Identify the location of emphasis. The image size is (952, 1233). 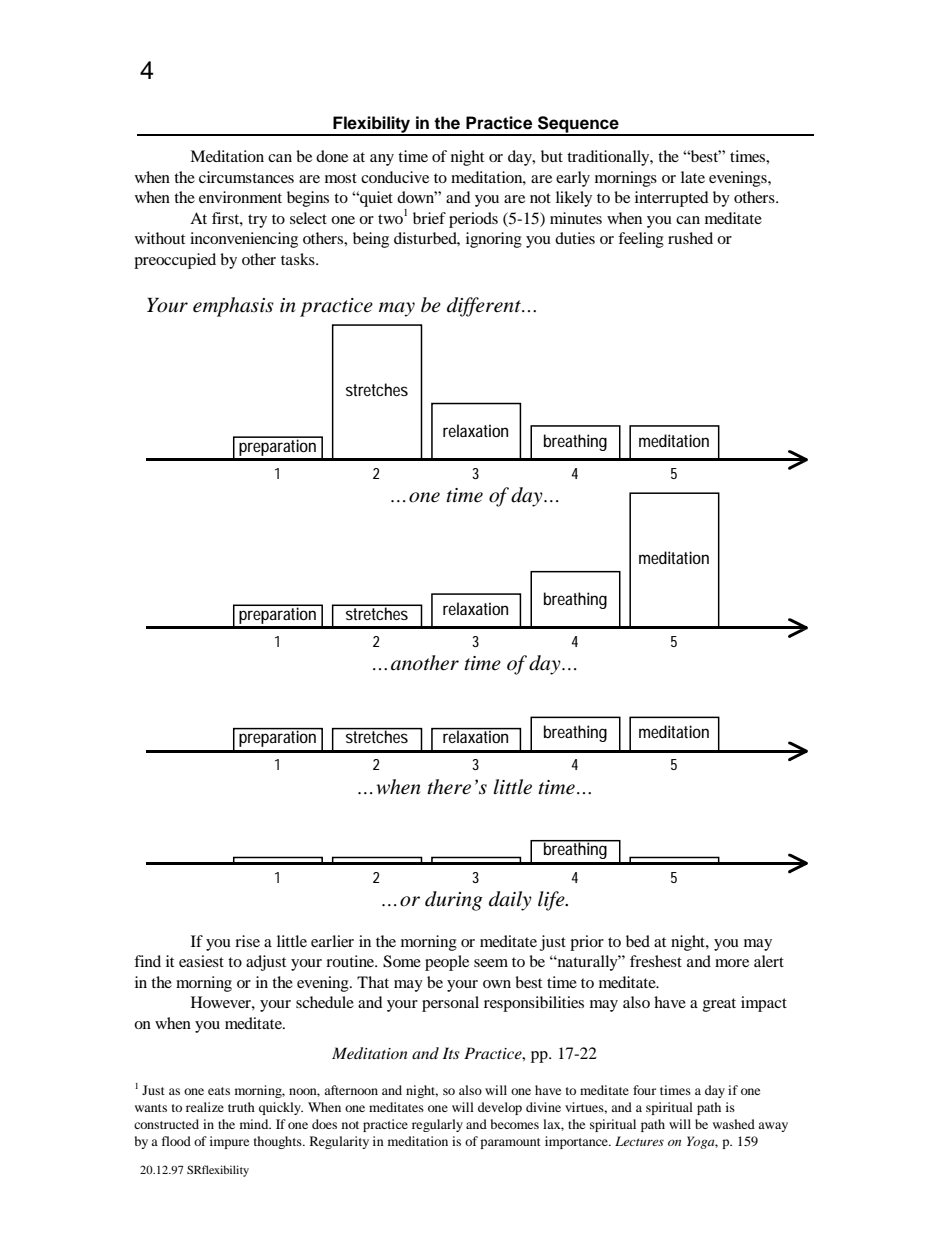
(233, 307).
